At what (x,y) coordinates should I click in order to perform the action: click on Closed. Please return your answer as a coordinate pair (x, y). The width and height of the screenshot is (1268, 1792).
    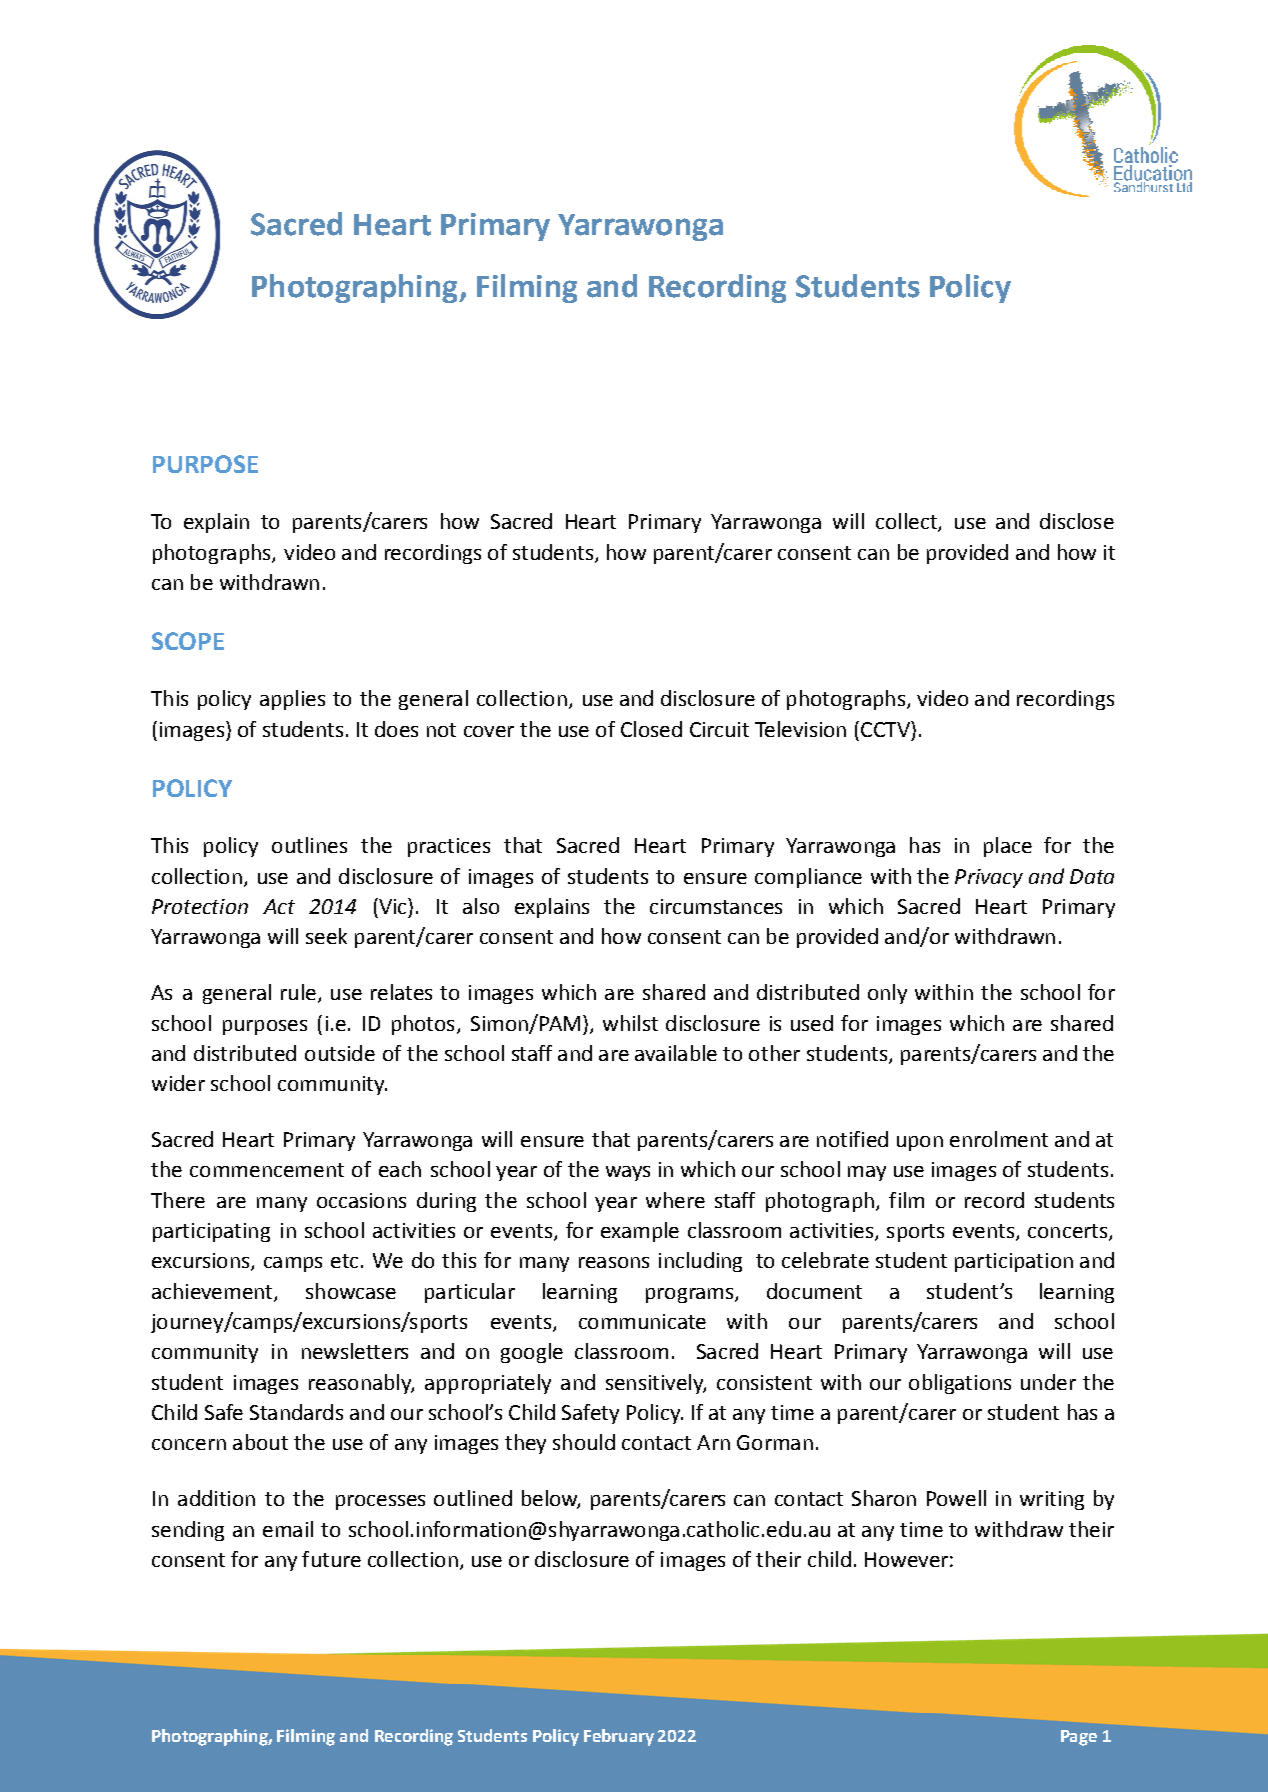
    Looking at the image, I should click on (651, 729).
